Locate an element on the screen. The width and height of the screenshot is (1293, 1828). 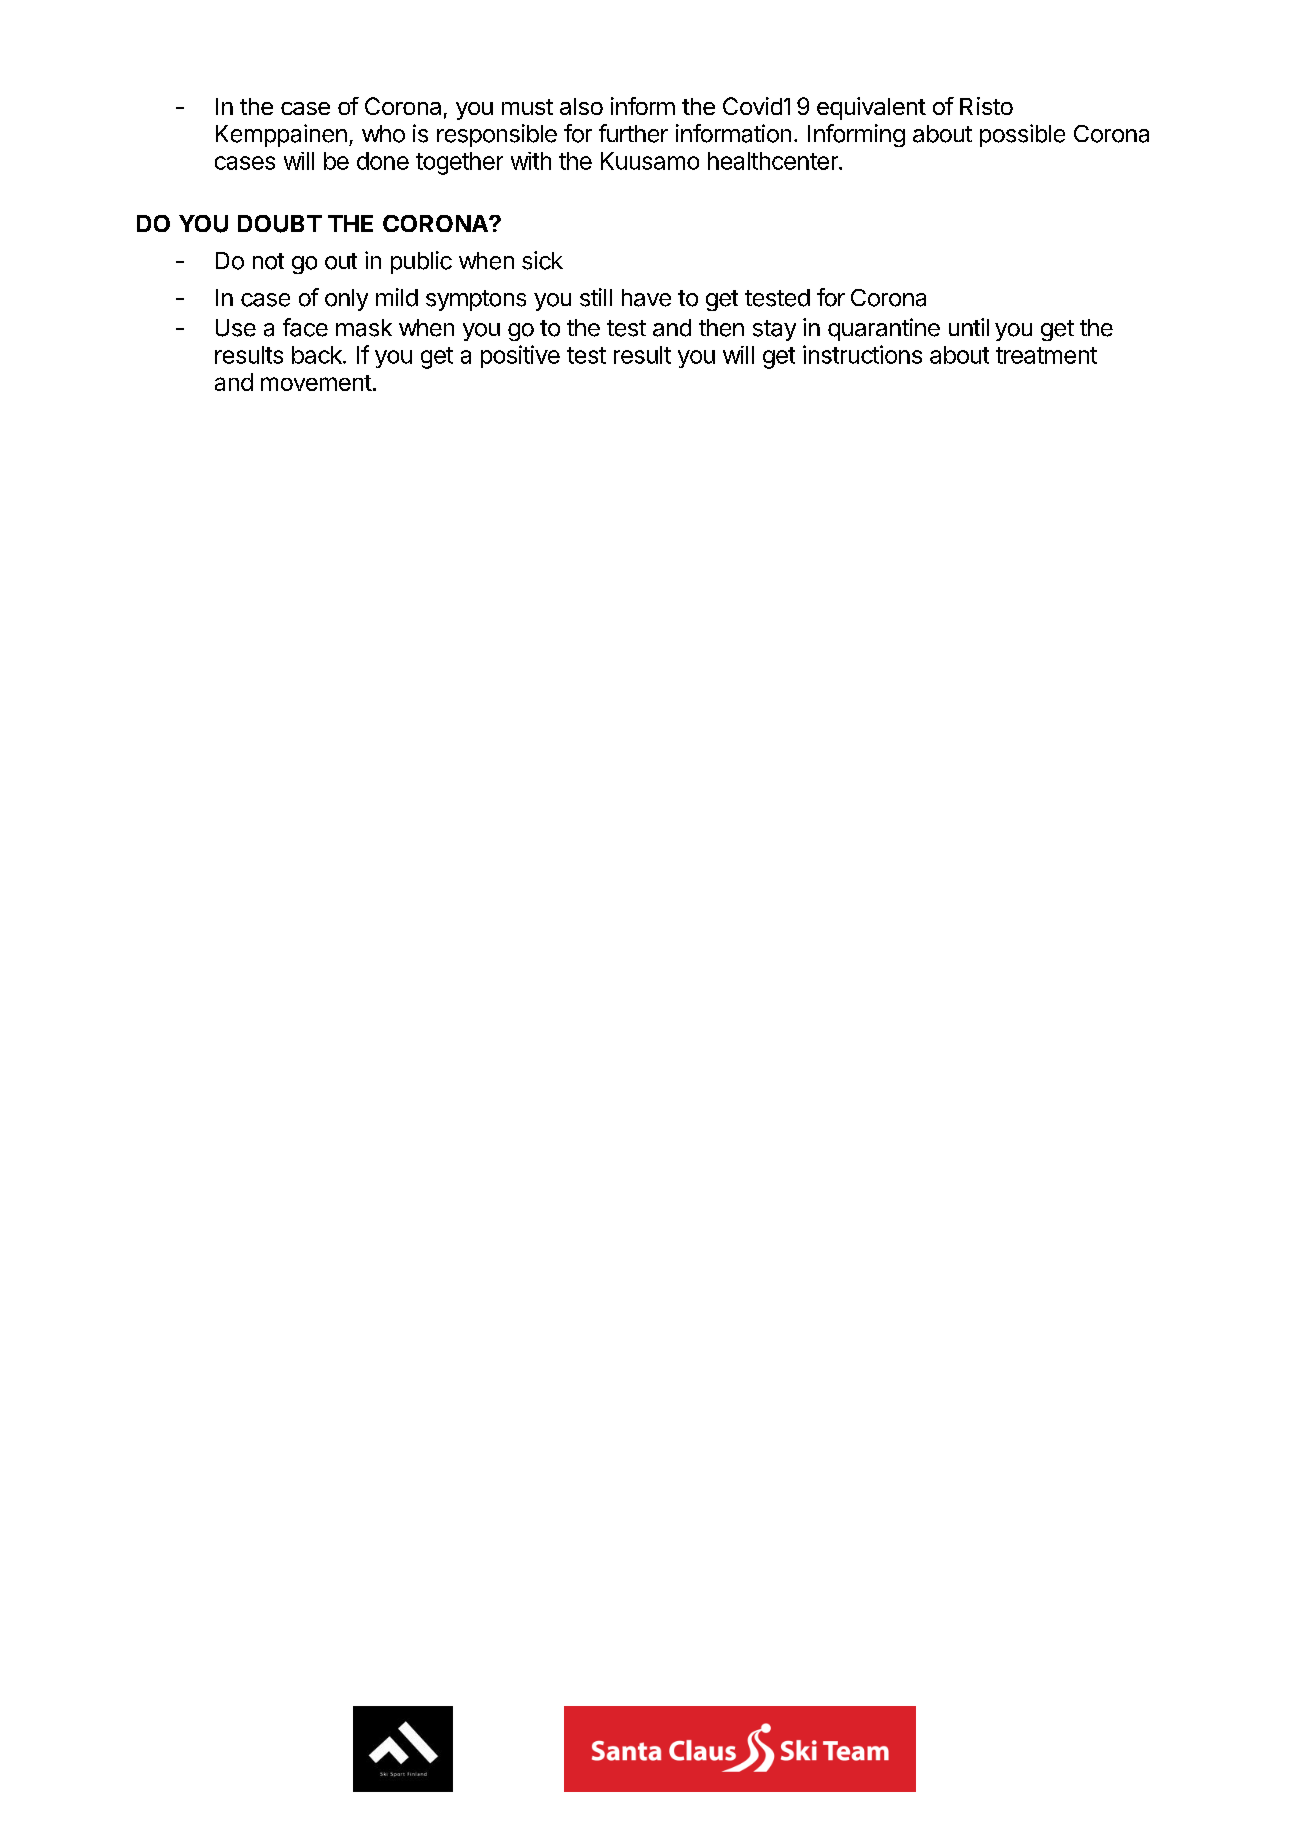
equivalent is located at coordinates (871, 108).
